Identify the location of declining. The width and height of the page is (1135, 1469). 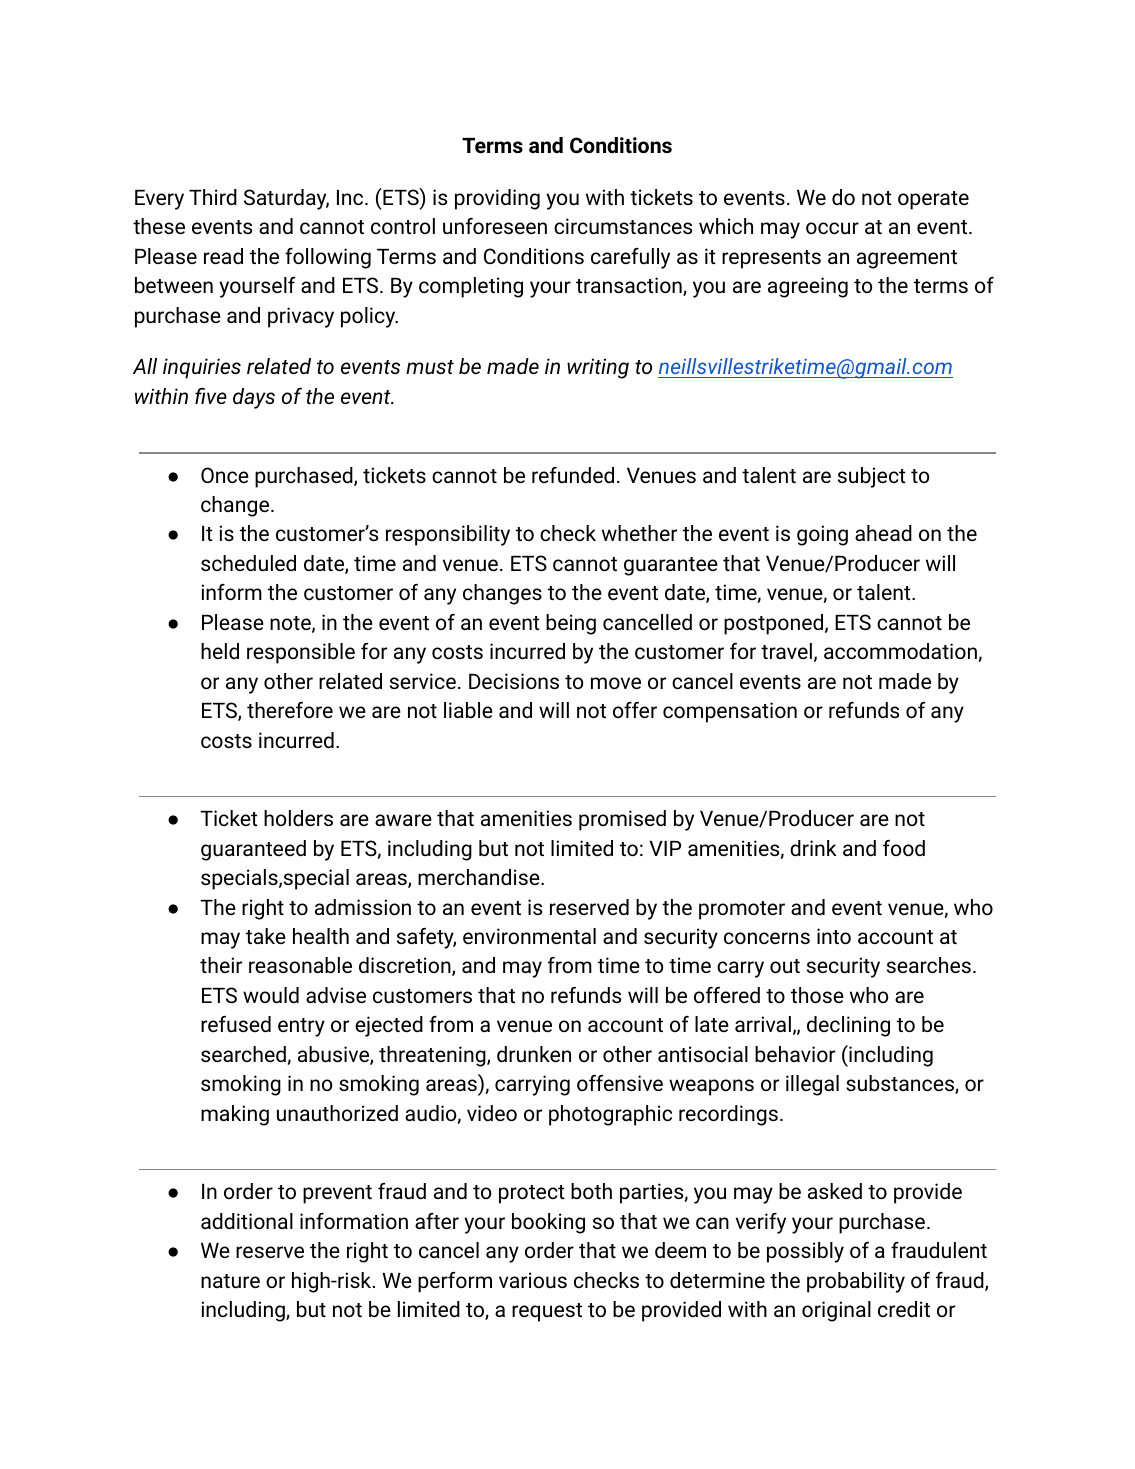
(848, 1026).
